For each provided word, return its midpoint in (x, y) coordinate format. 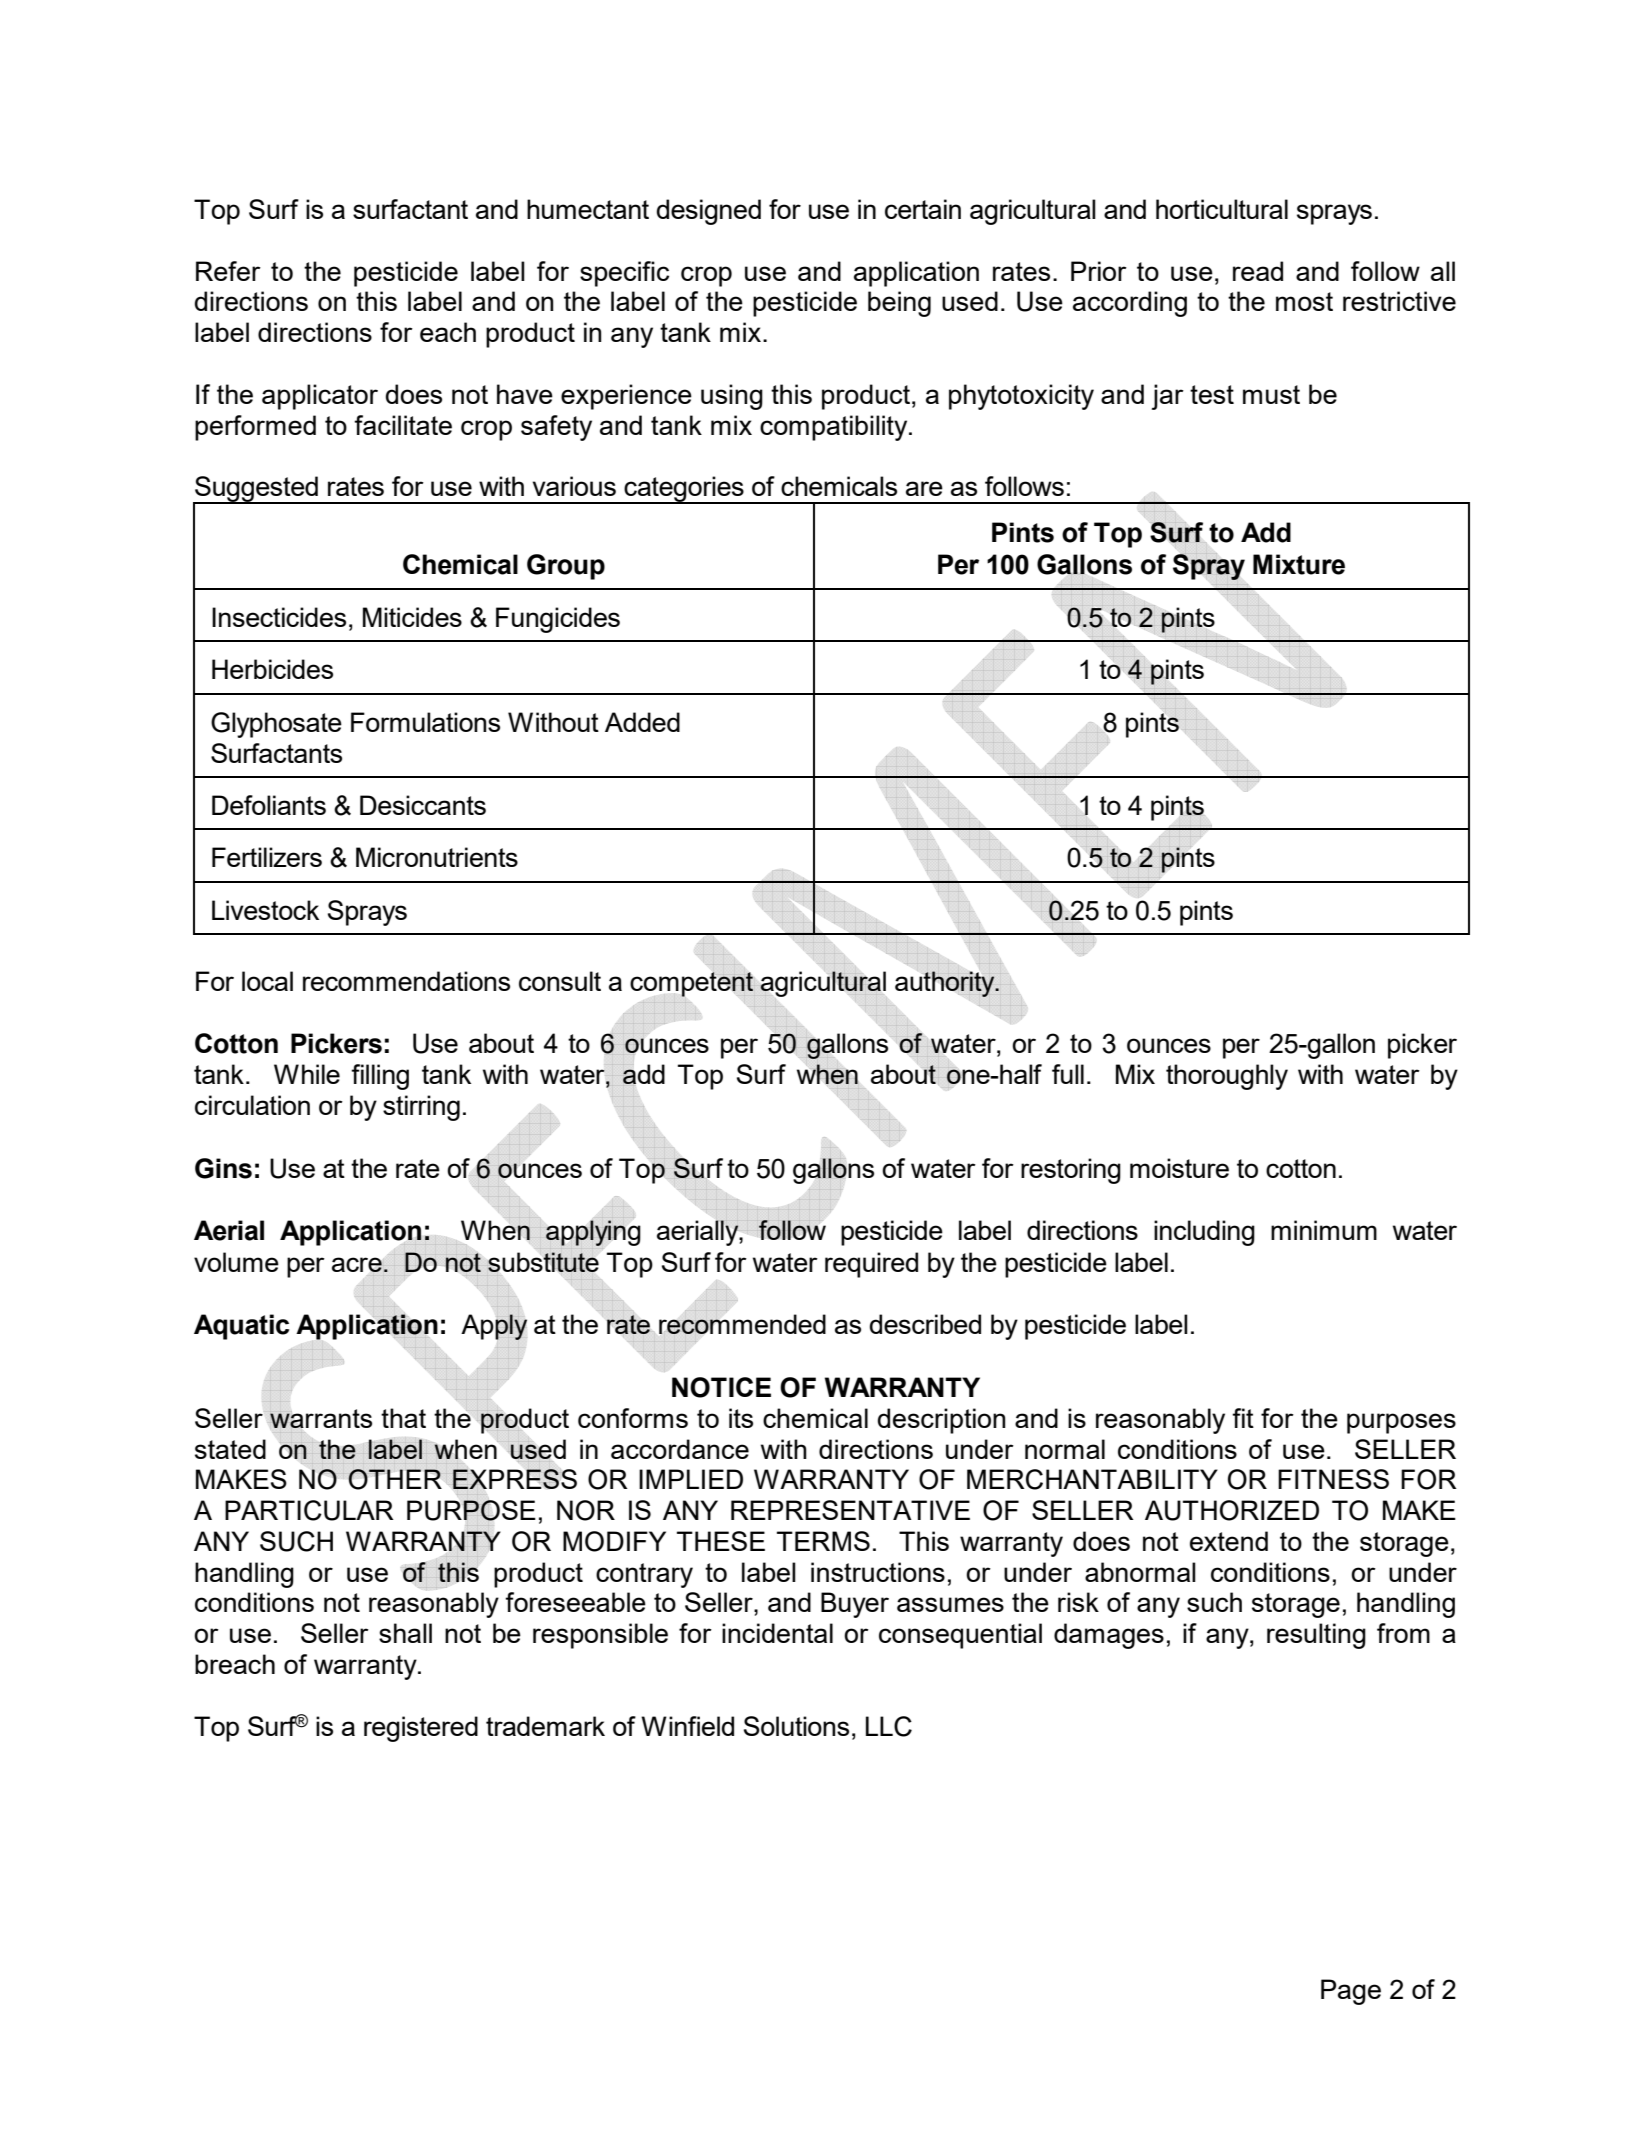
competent (692, 984)
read (1258, 271)
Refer (228, 271)
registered (421, 1729)
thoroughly (1227, 1077)
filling (380, 1077)
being (899, 304)
